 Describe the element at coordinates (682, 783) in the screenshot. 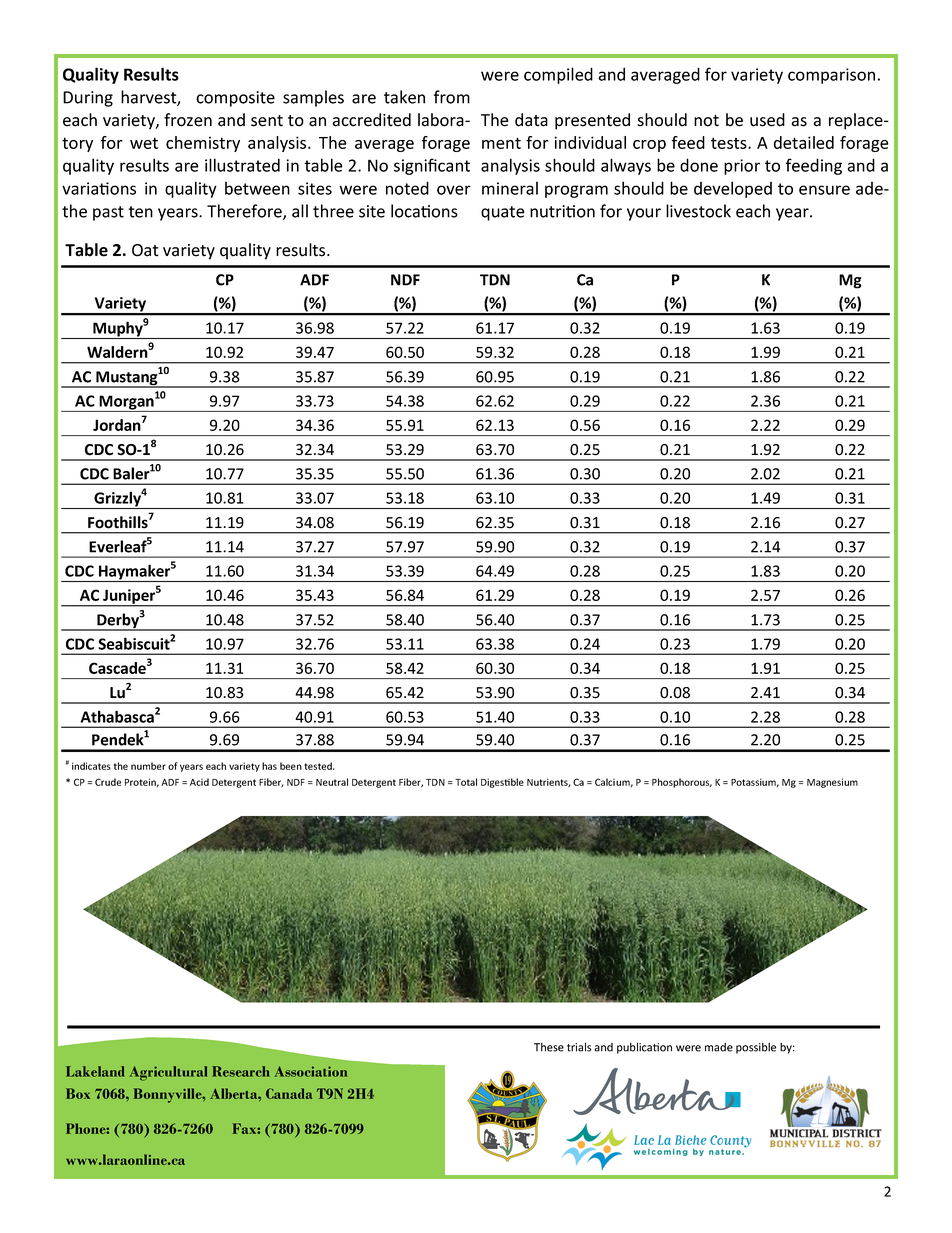

I see `Phosphorous` at that location.
